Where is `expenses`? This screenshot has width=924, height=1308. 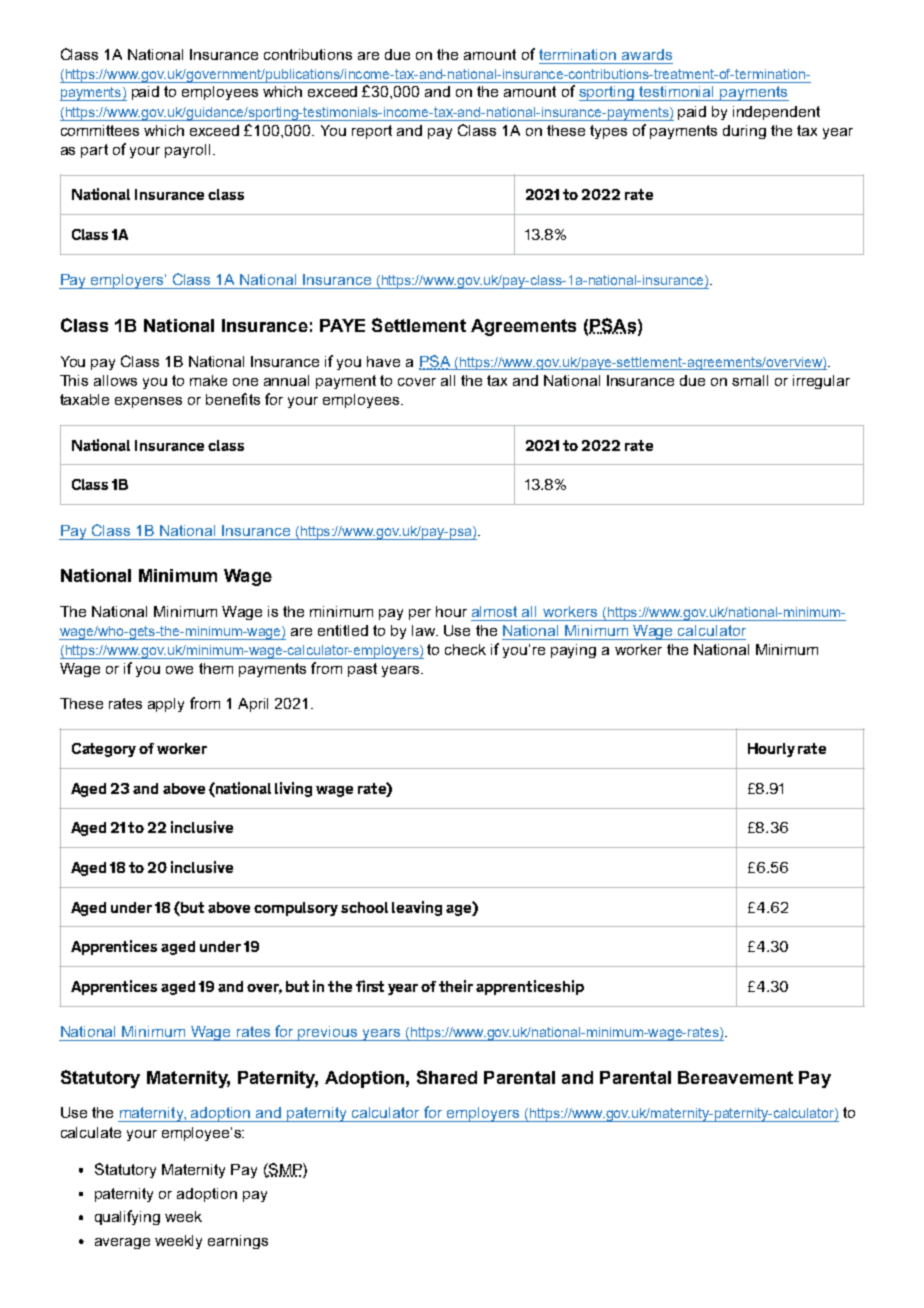 expenses is located at coordinates (148, 402).
